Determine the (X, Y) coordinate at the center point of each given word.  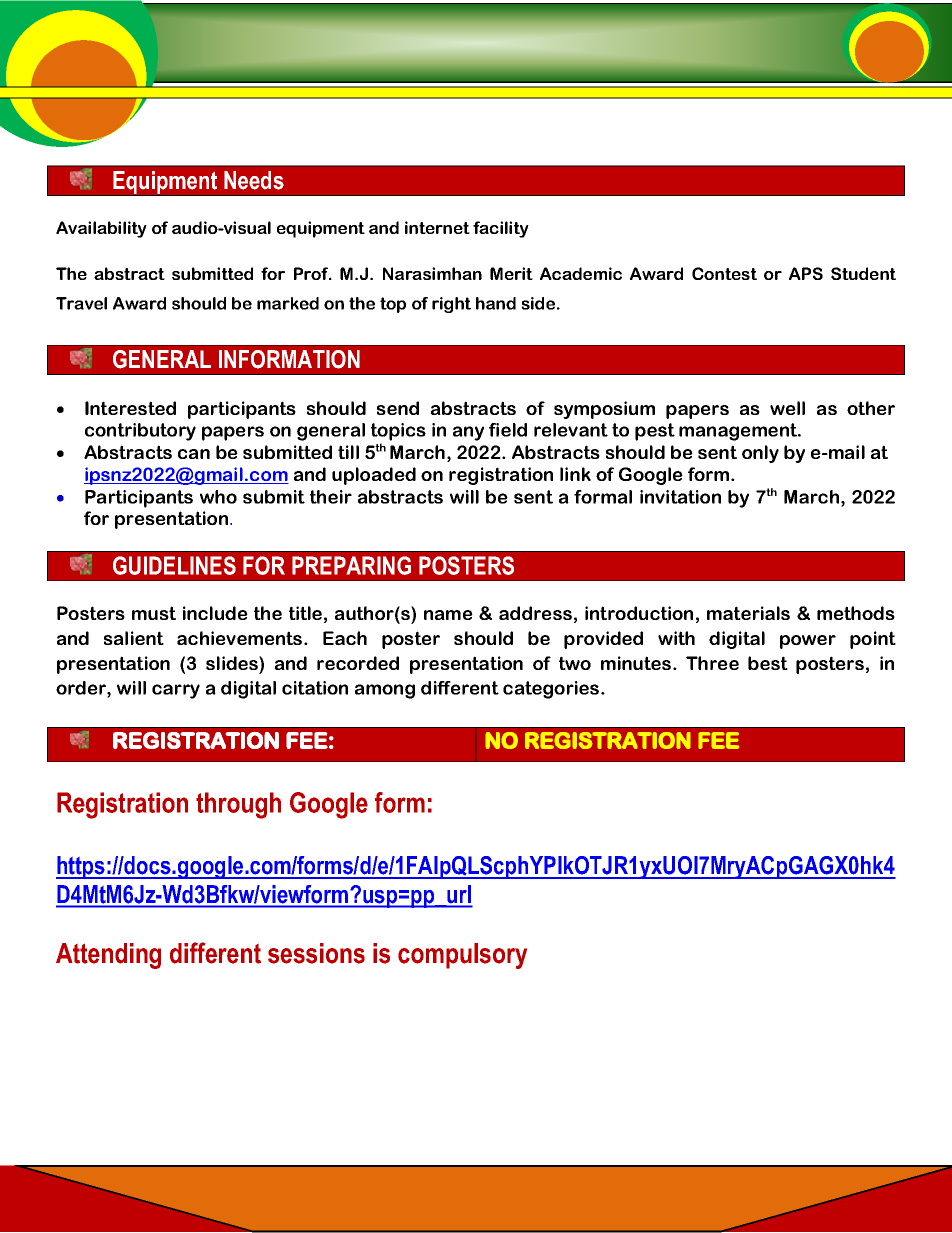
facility (501, 229)
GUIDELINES (174, 565)
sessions (316, 953)
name (448, 615)
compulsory (462, 956)
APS (806, 273)
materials (748, 613)
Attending (108, 956)
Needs (254, 180)
